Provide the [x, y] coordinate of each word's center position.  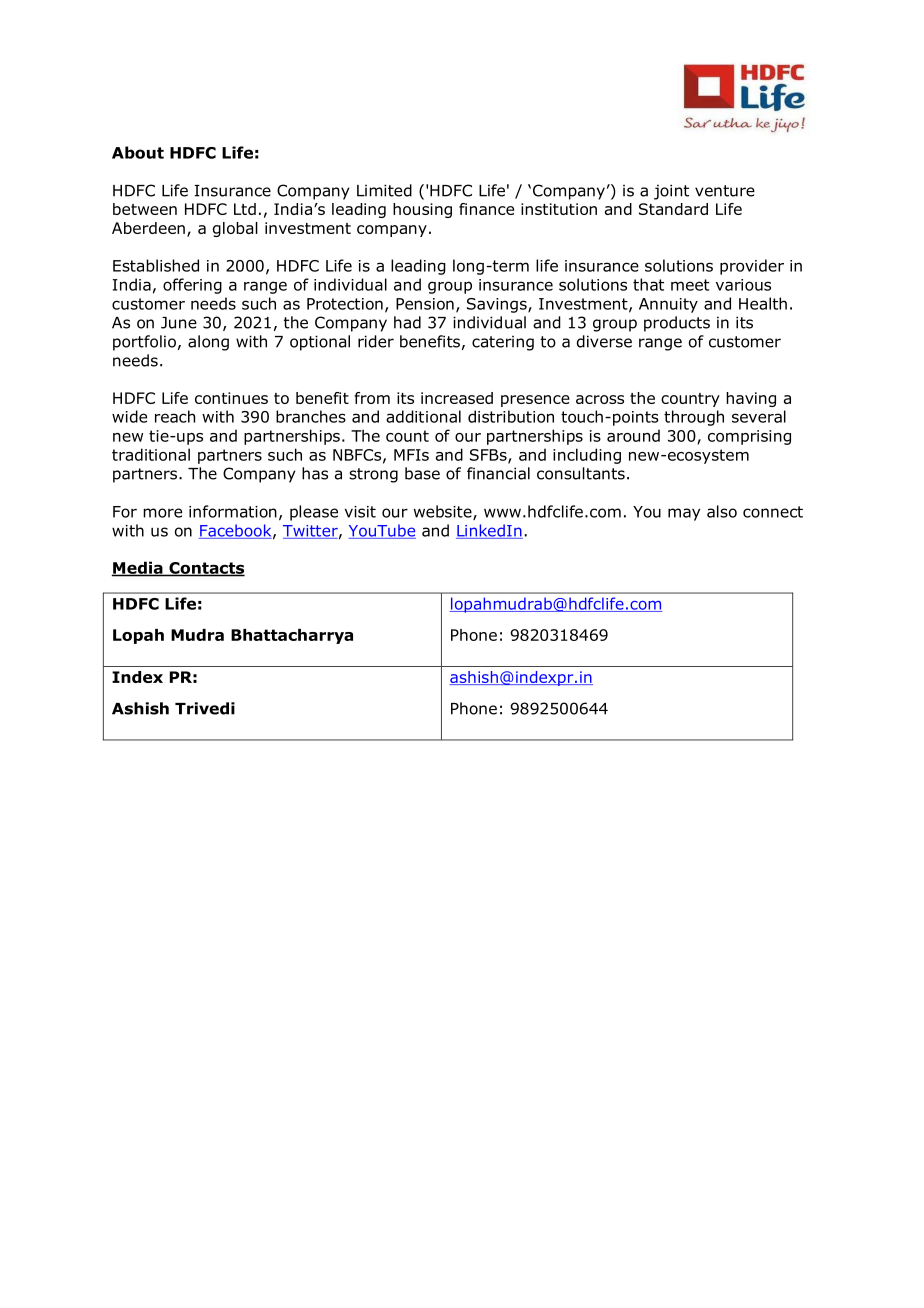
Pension [425, 304]
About [138, 152]
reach [175, 416]
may [684, 514]
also [722, 511]
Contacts [206, 569]
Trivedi [205, 708]
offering [192, 286]
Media [138, 568]
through [694, 418]
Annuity [668, 305]
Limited [384, 190]
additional [423, 416]
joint [671, 192]
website [444, 512]
